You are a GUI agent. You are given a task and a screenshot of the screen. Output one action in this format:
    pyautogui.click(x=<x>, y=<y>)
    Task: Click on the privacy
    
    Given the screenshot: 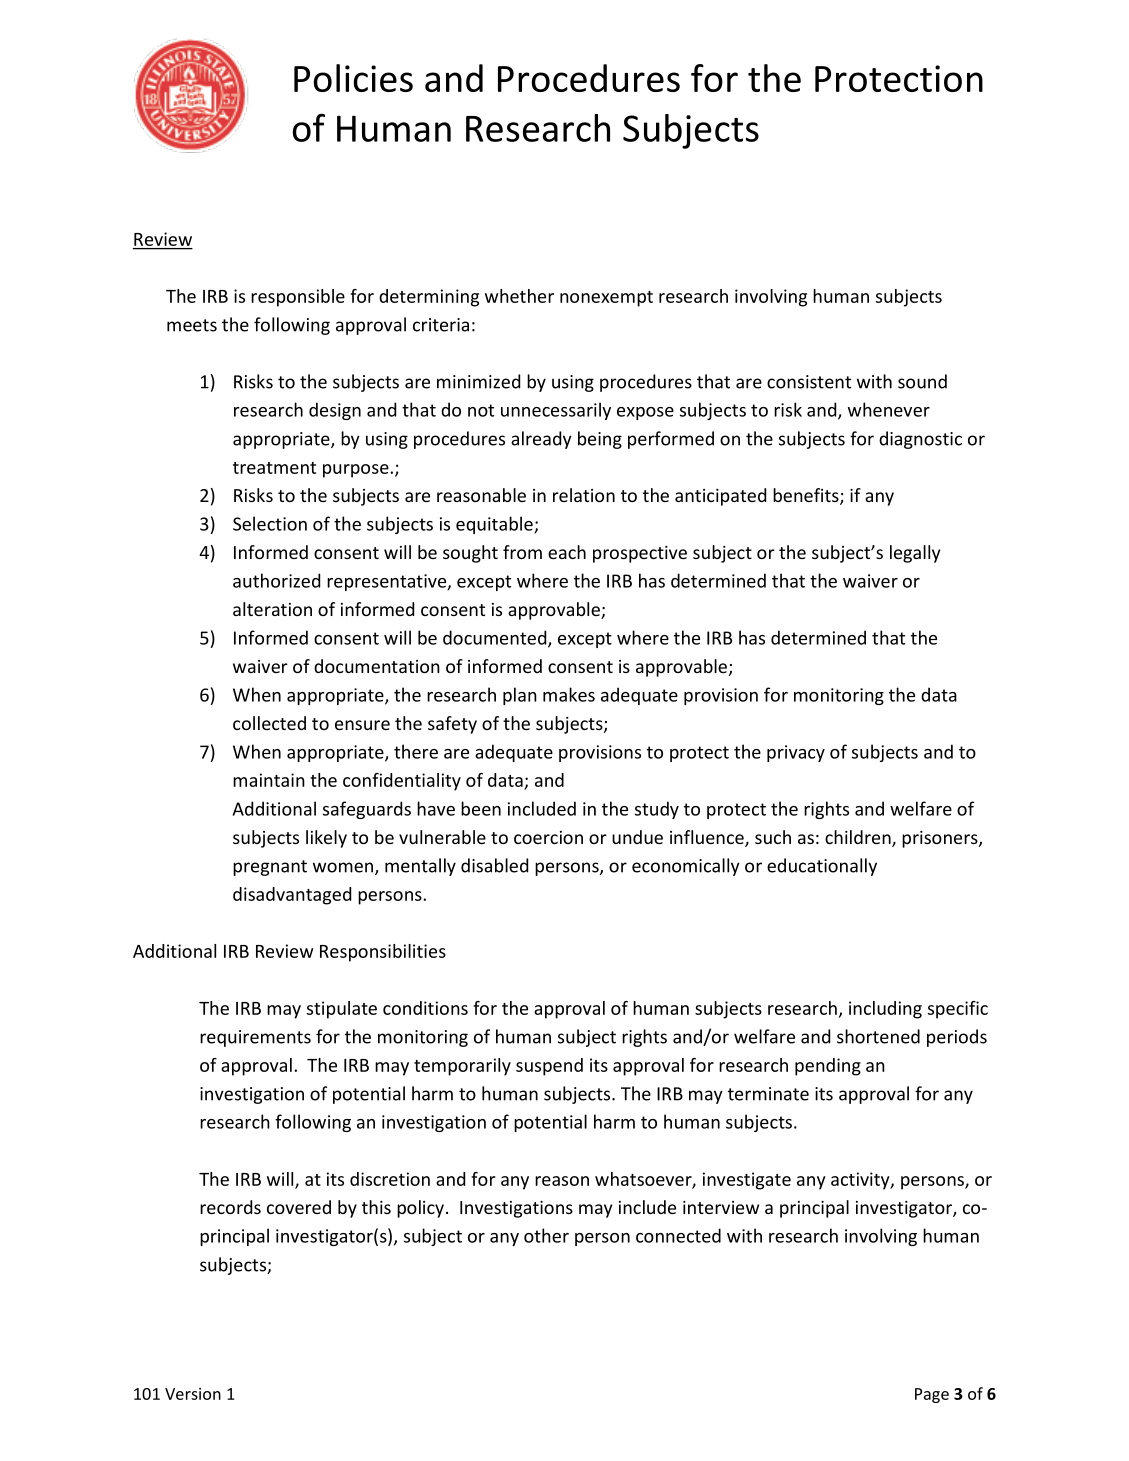 What is the action you would take?
    pyautogui.click(x=796, y=753)
